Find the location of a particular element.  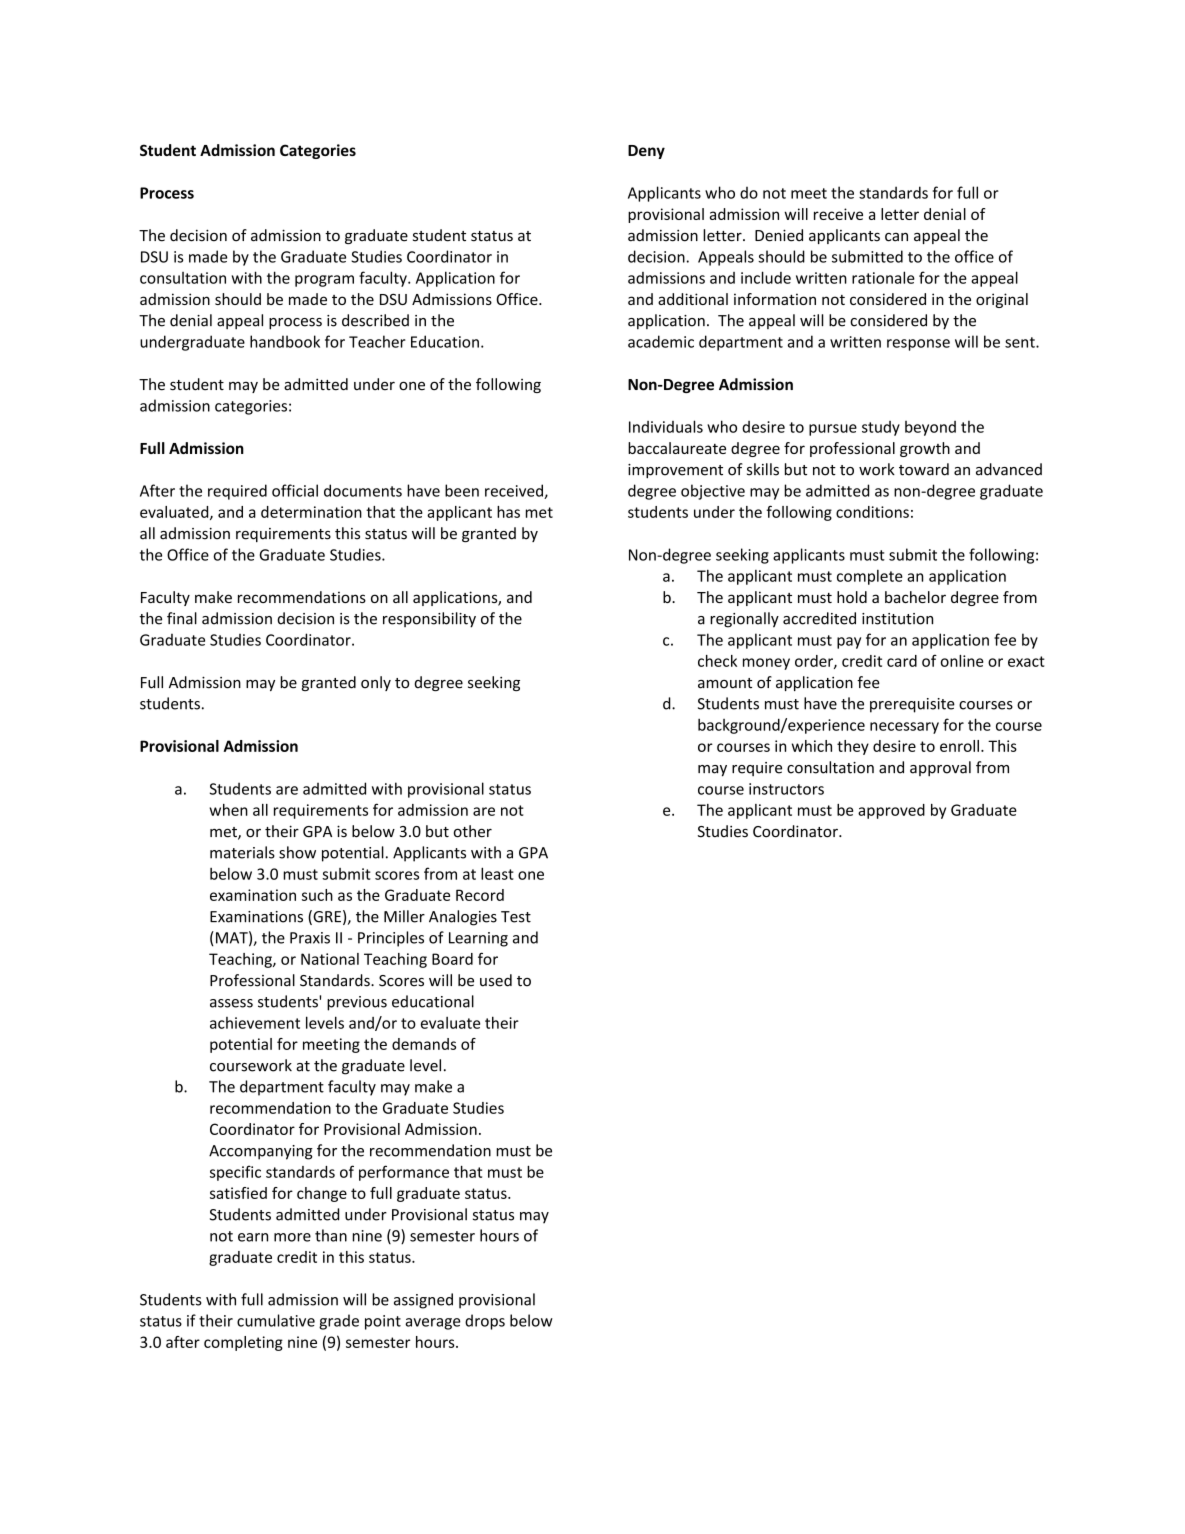

check is located at coordinates (717, 661).
